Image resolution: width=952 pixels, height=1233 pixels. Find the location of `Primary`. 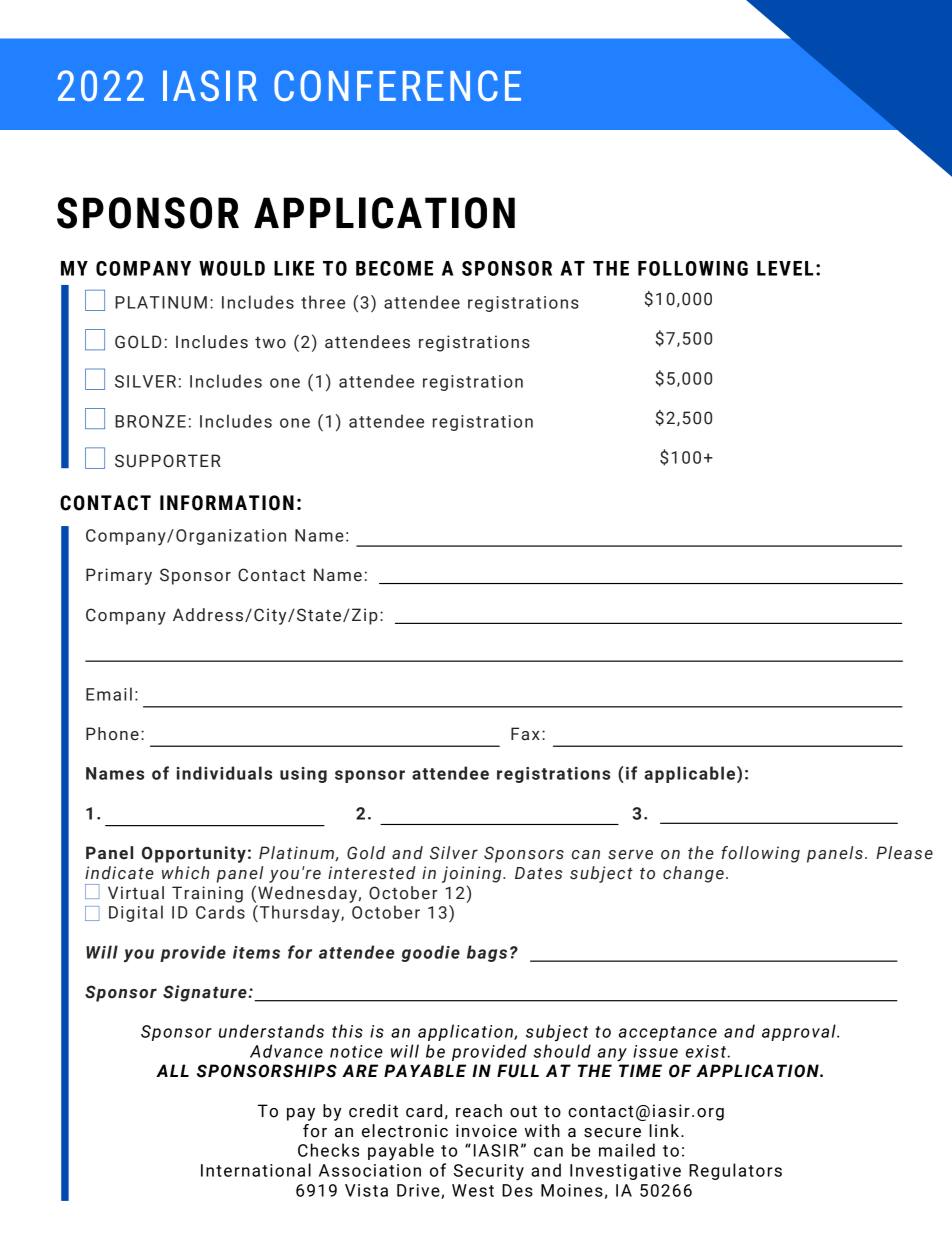

Primary is located at coordinates (119, 576).
